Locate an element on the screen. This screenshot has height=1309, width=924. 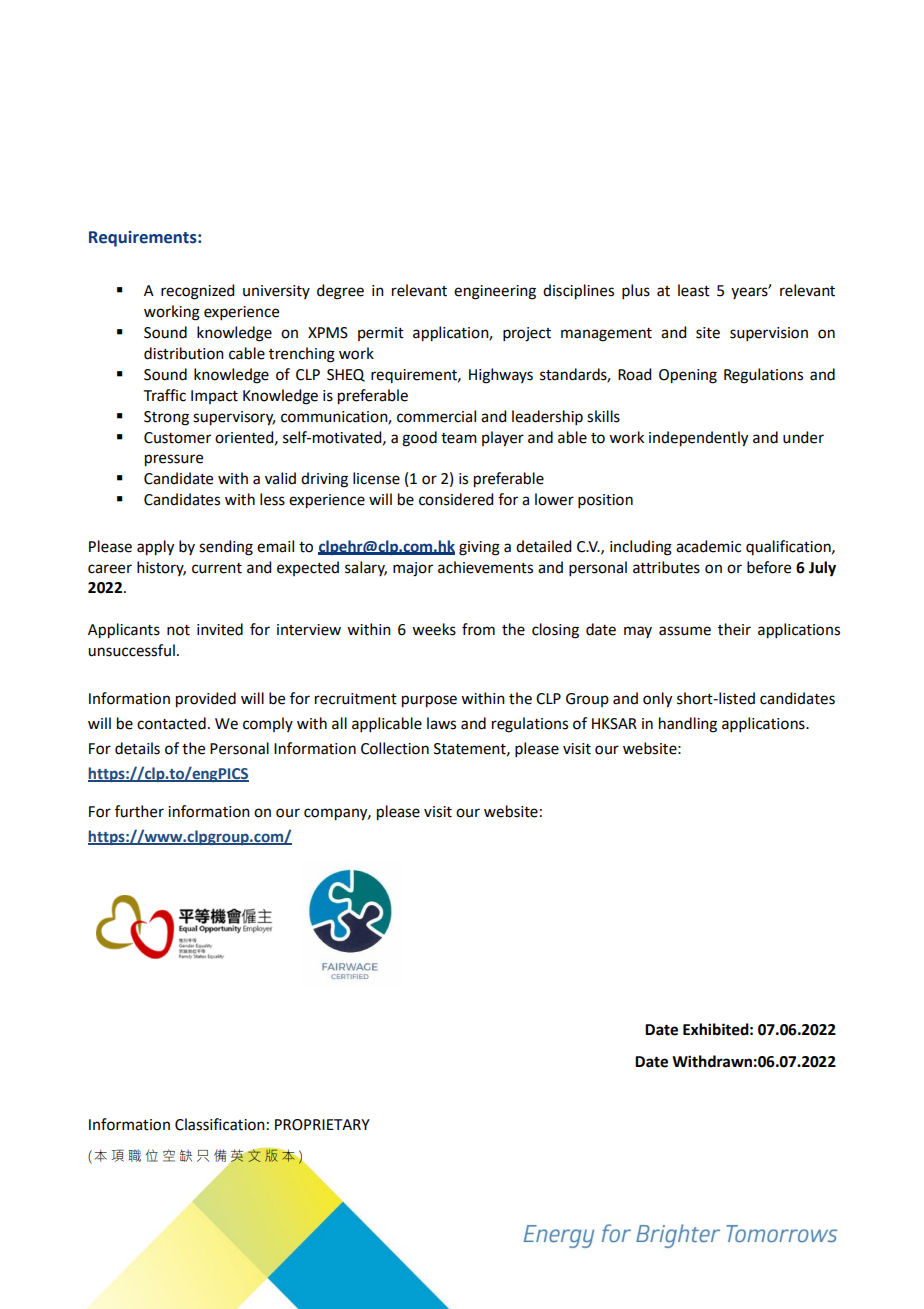
provided is located at coordinates (206, 700).
